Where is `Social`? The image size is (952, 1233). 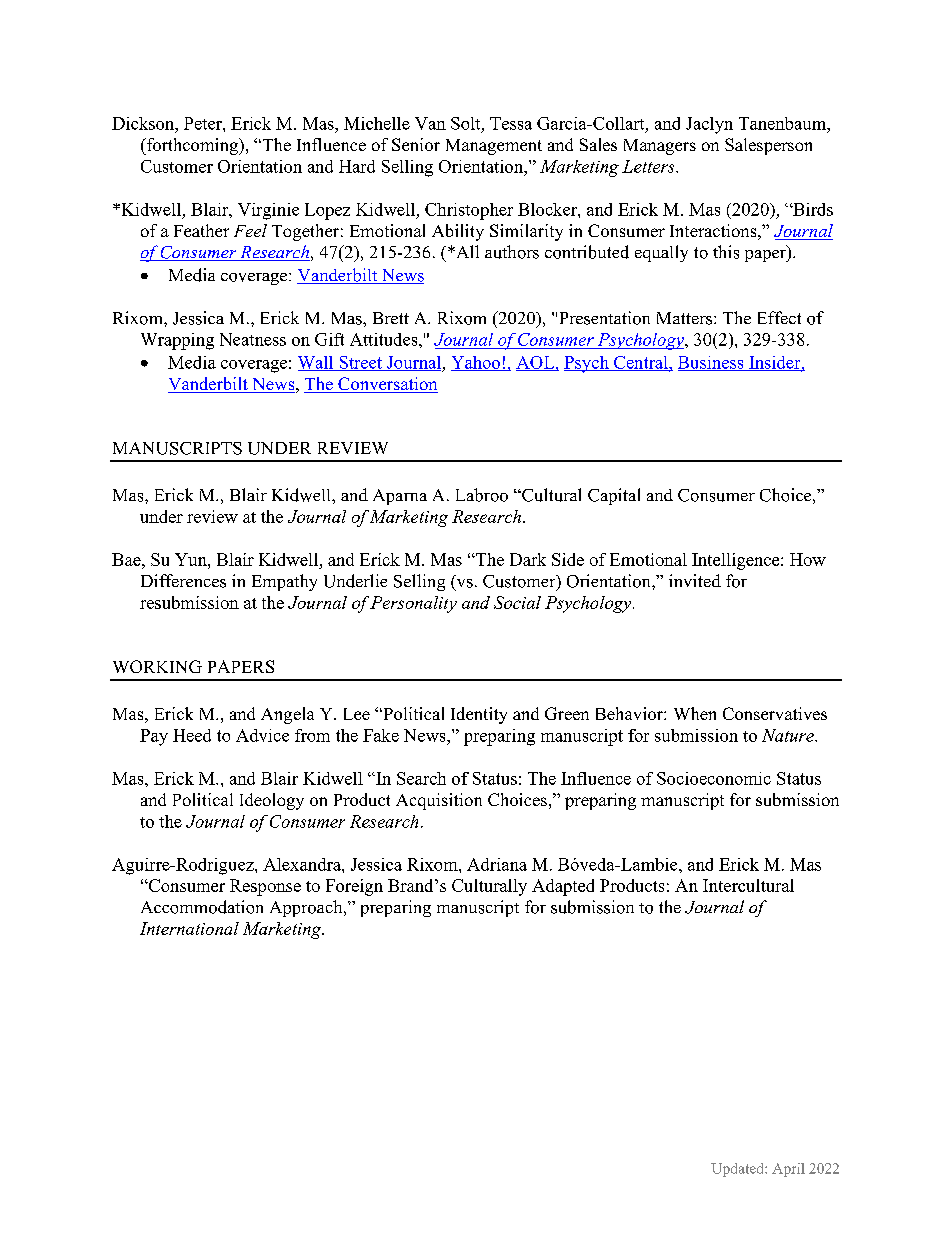 Social is located at coordinates (517, 602).
